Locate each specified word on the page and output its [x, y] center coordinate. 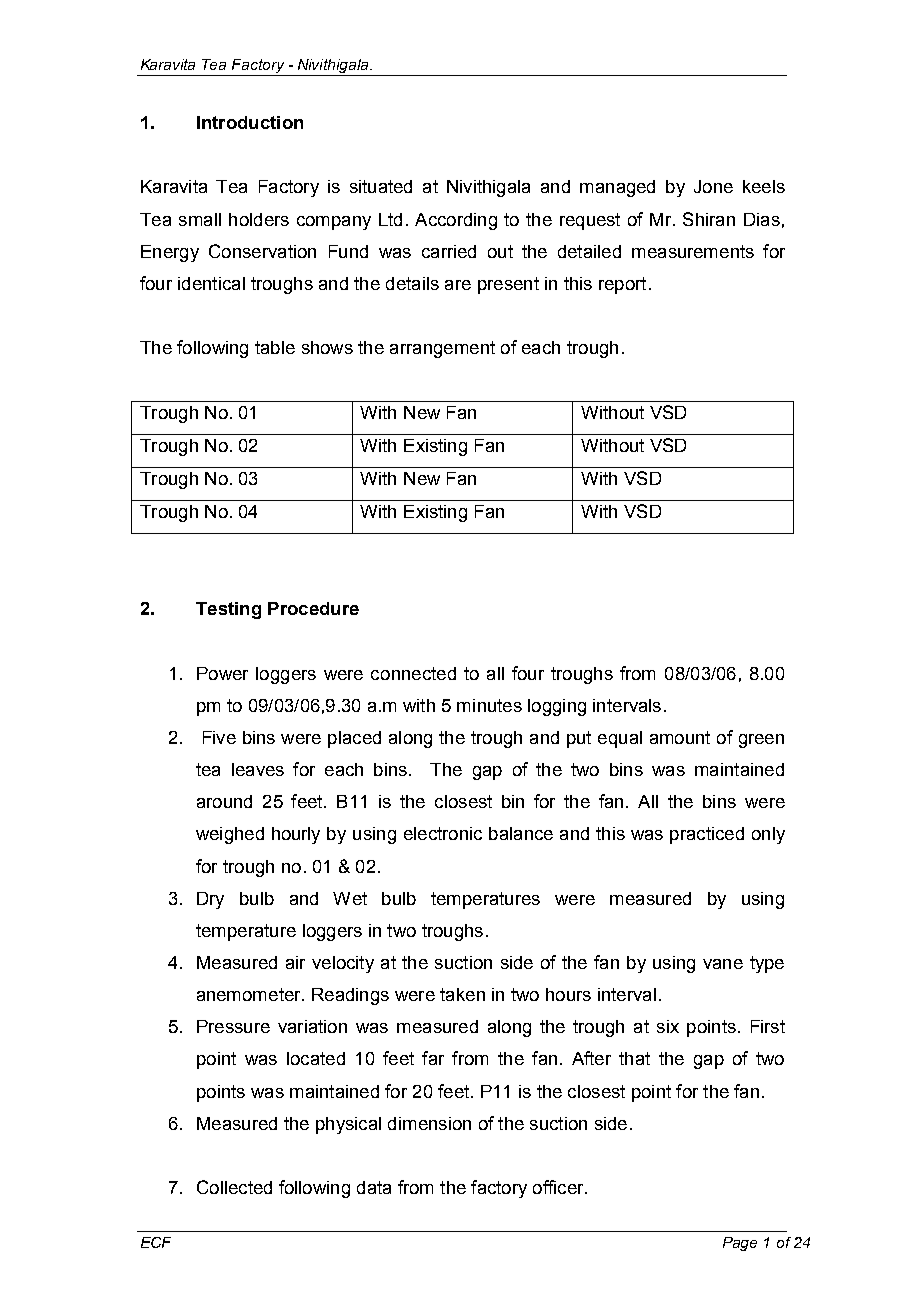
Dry [210, 900]
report [622, 285]
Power [222, 673]
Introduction [250, 122]
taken [462, 994]
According [456, 221]
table [275, 347]
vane [723, 964]
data [374, 1187]
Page [740, 1244]
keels [764, 186]
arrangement [442, 349]
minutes [489, 705]
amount [680, 737]
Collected [234, 1187]
